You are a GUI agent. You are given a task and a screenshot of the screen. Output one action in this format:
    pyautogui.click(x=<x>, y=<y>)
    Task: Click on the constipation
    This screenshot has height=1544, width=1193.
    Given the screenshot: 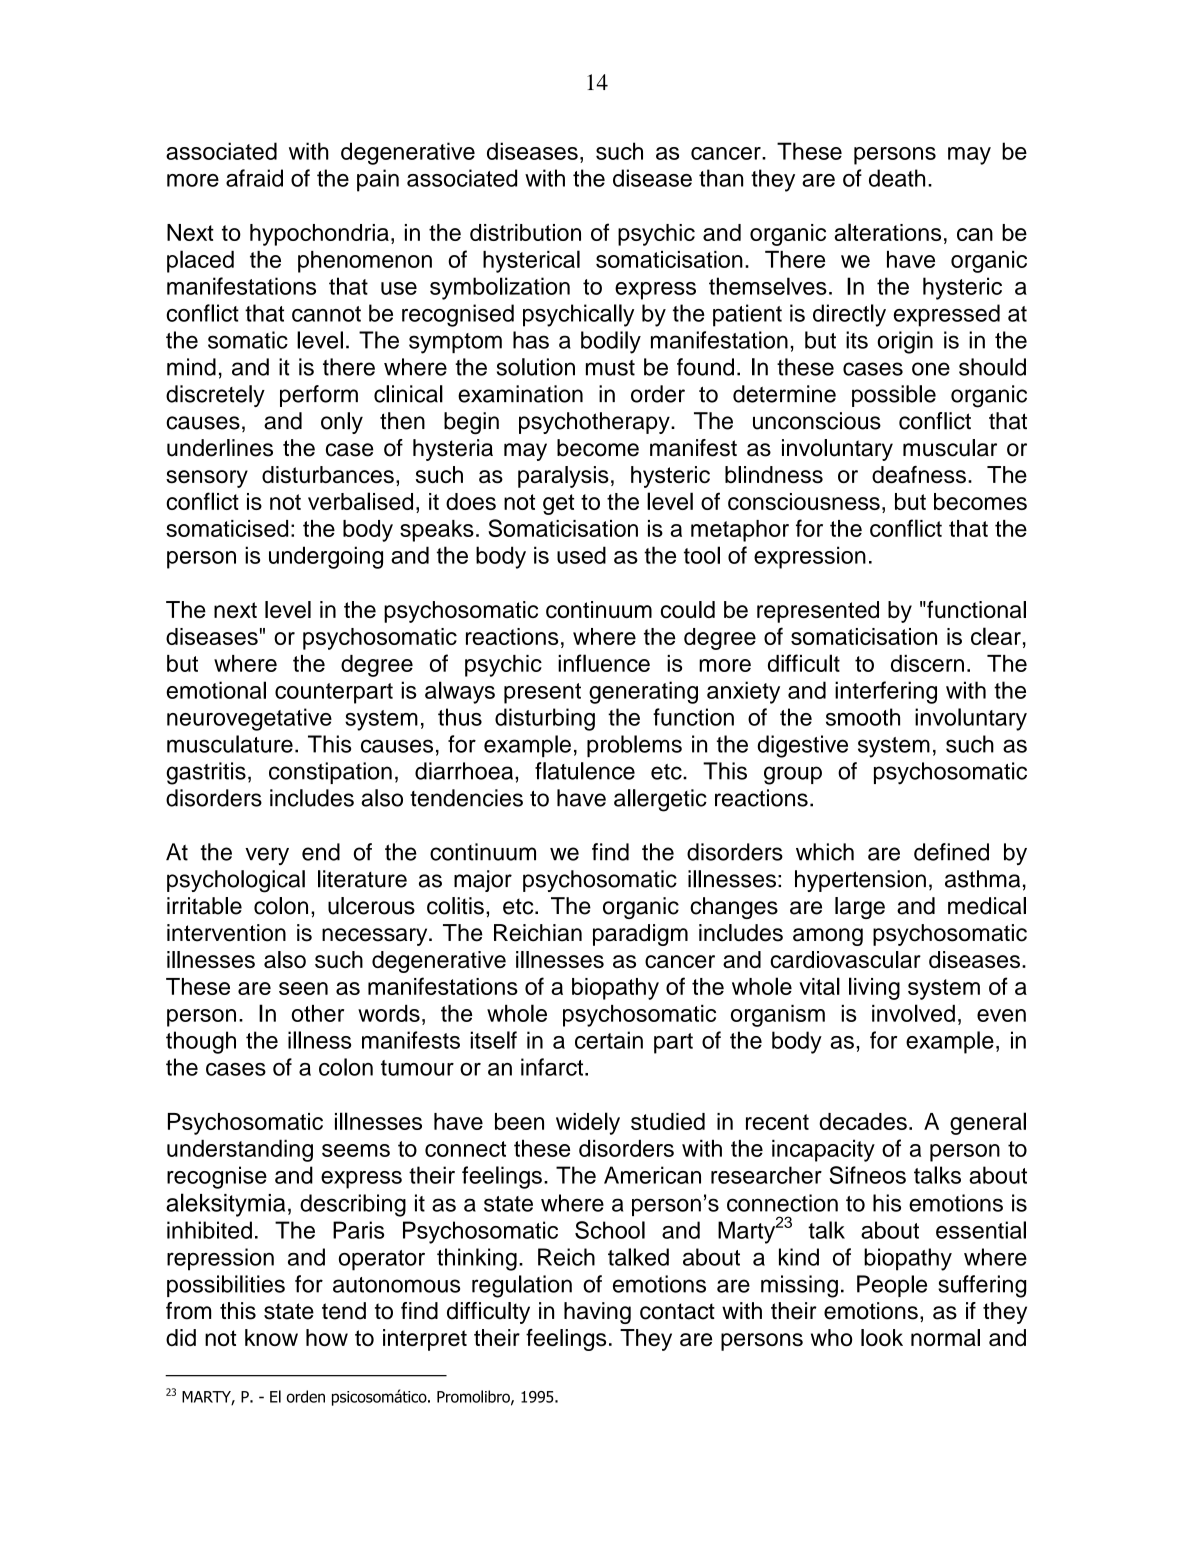 What is the action you would take?
    pyautogui.click(x=330, y=773)
